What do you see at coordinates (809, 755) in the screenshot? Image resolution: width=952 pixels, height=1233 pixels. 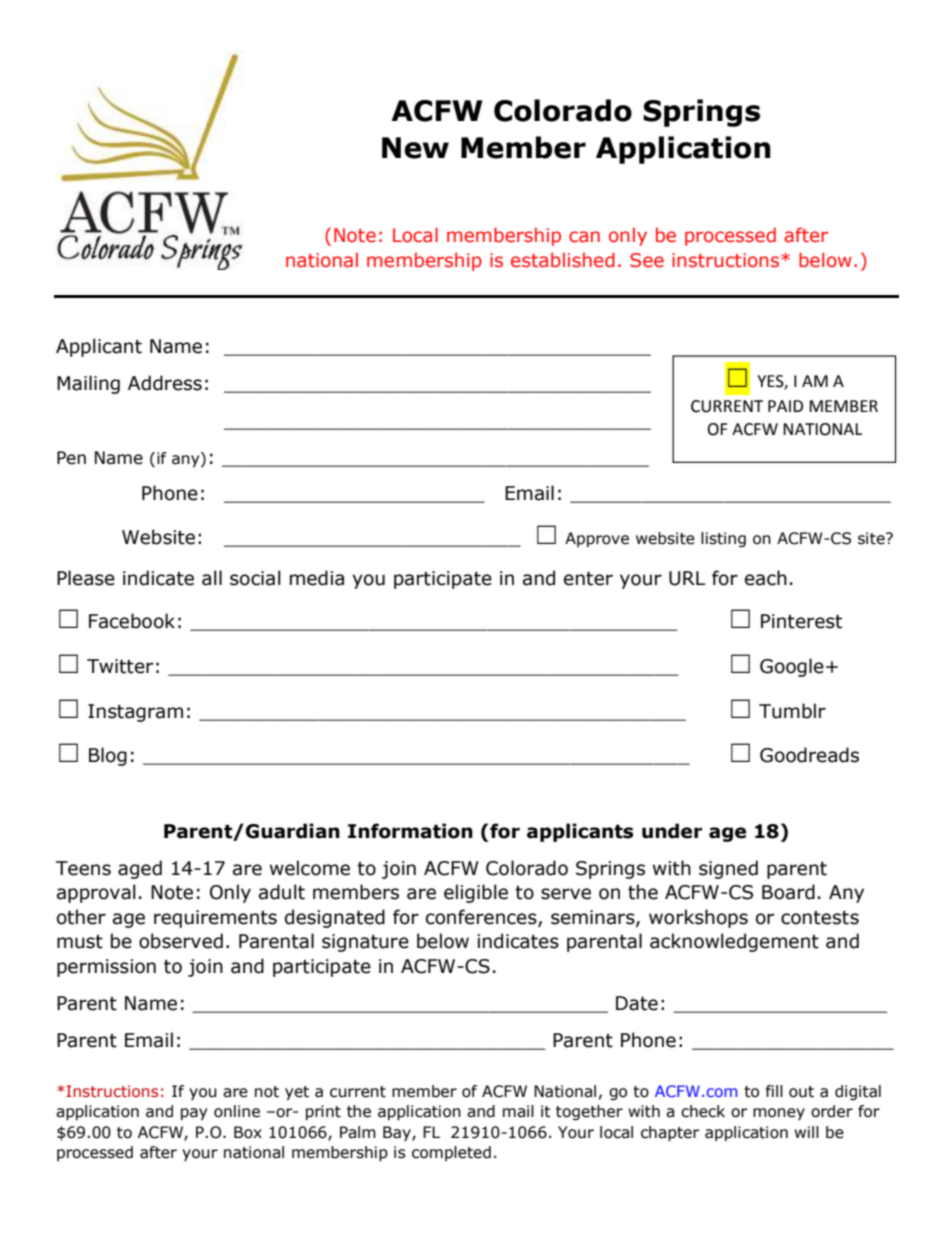 I see `Goodreads` at bounding box center [809, 755].
